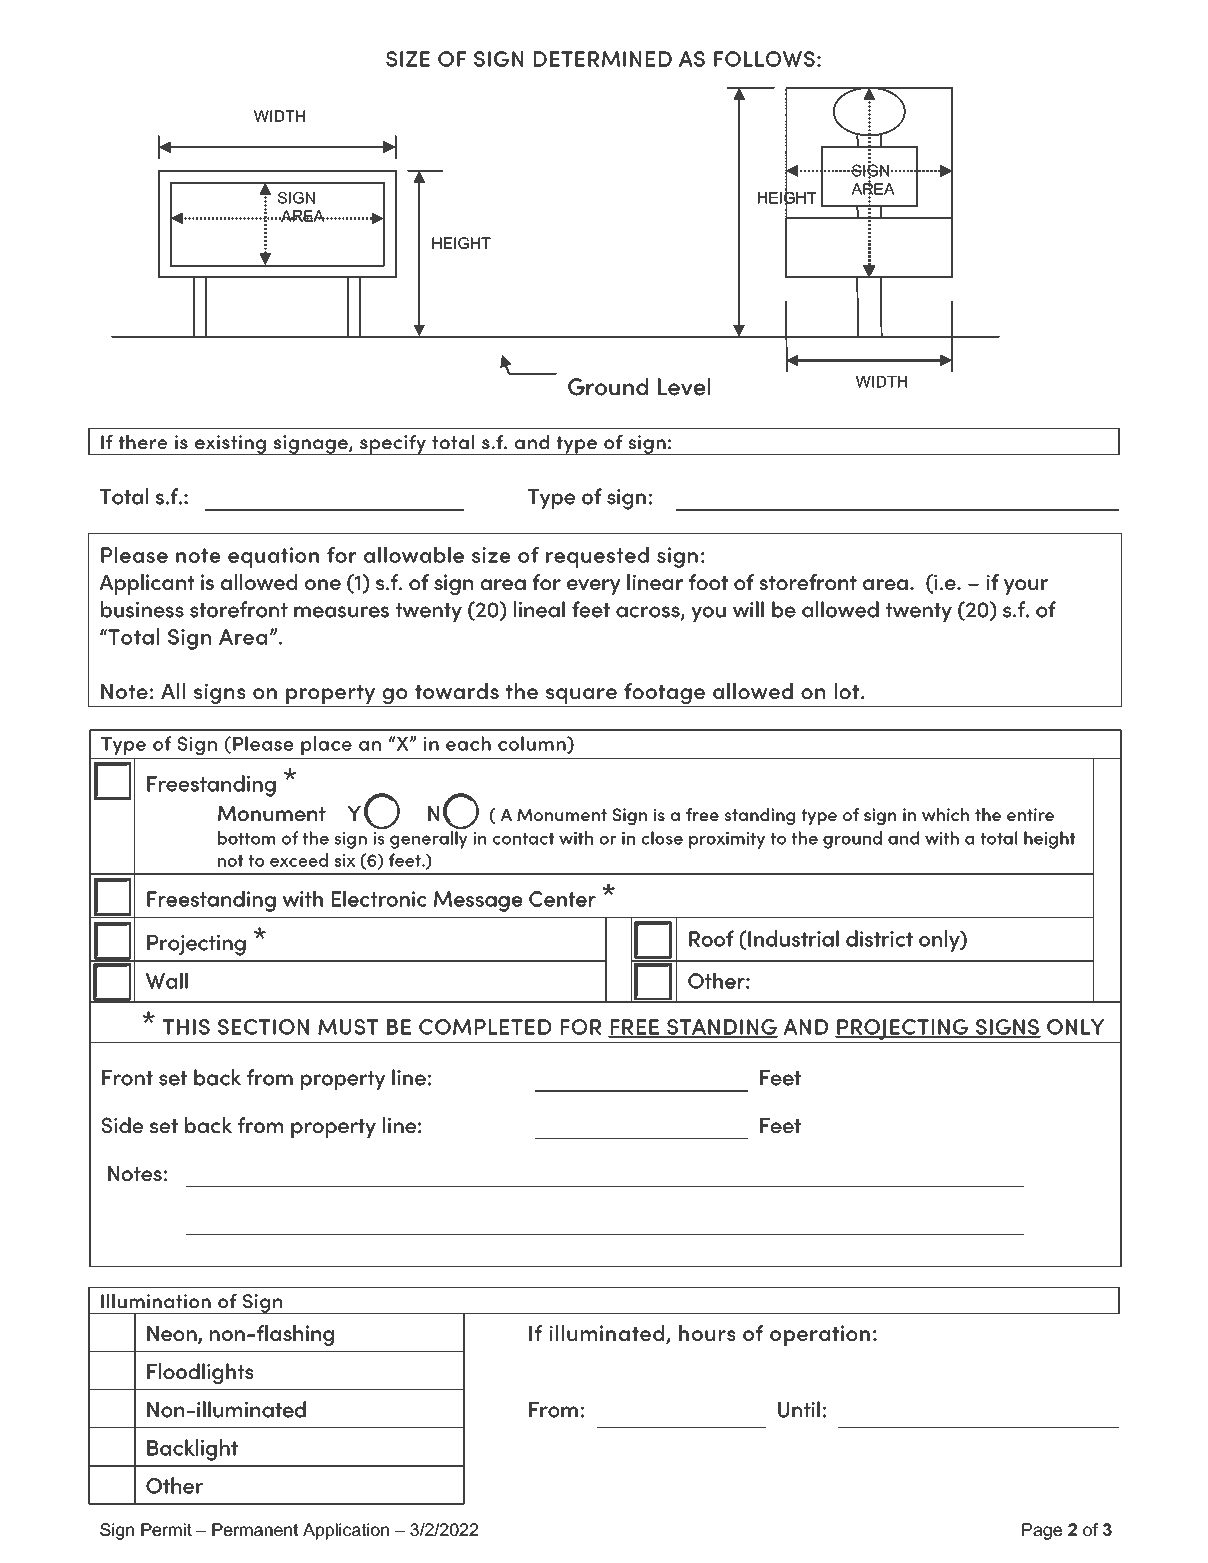  Describe the element at coordinates (523, 839) in the image. I see `contact` at that location.
